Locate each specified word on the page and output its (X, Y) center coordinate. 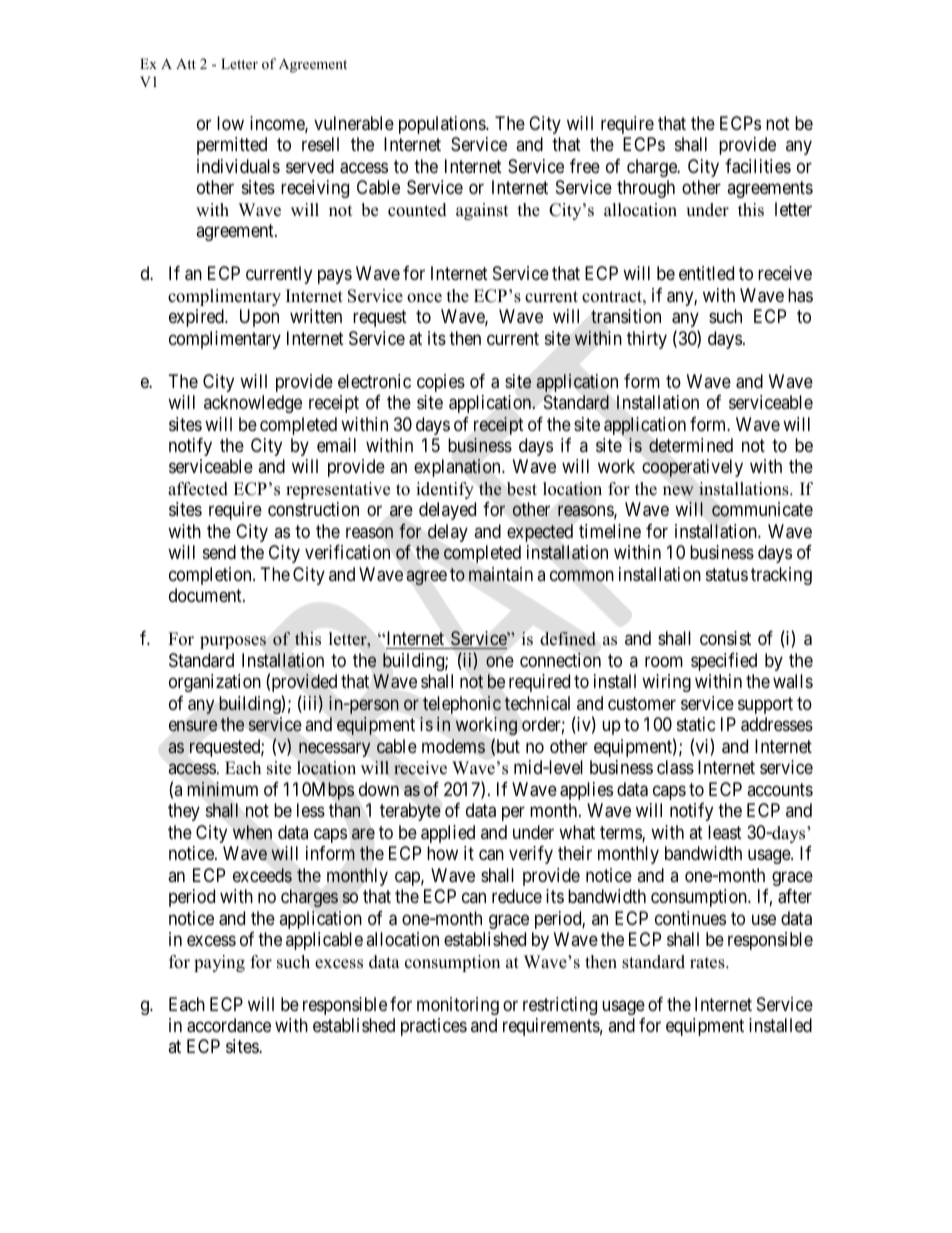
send (219, 552)
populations (443, 125)
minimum (222, 789)
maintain (501, 574)
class (675, 767)
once (424, 298)
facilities (758, 166)
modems (453, 746)
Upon (259, 318)
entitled (706, 273)
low (230, 123)
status (727, 574)
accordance (229, 1025)
